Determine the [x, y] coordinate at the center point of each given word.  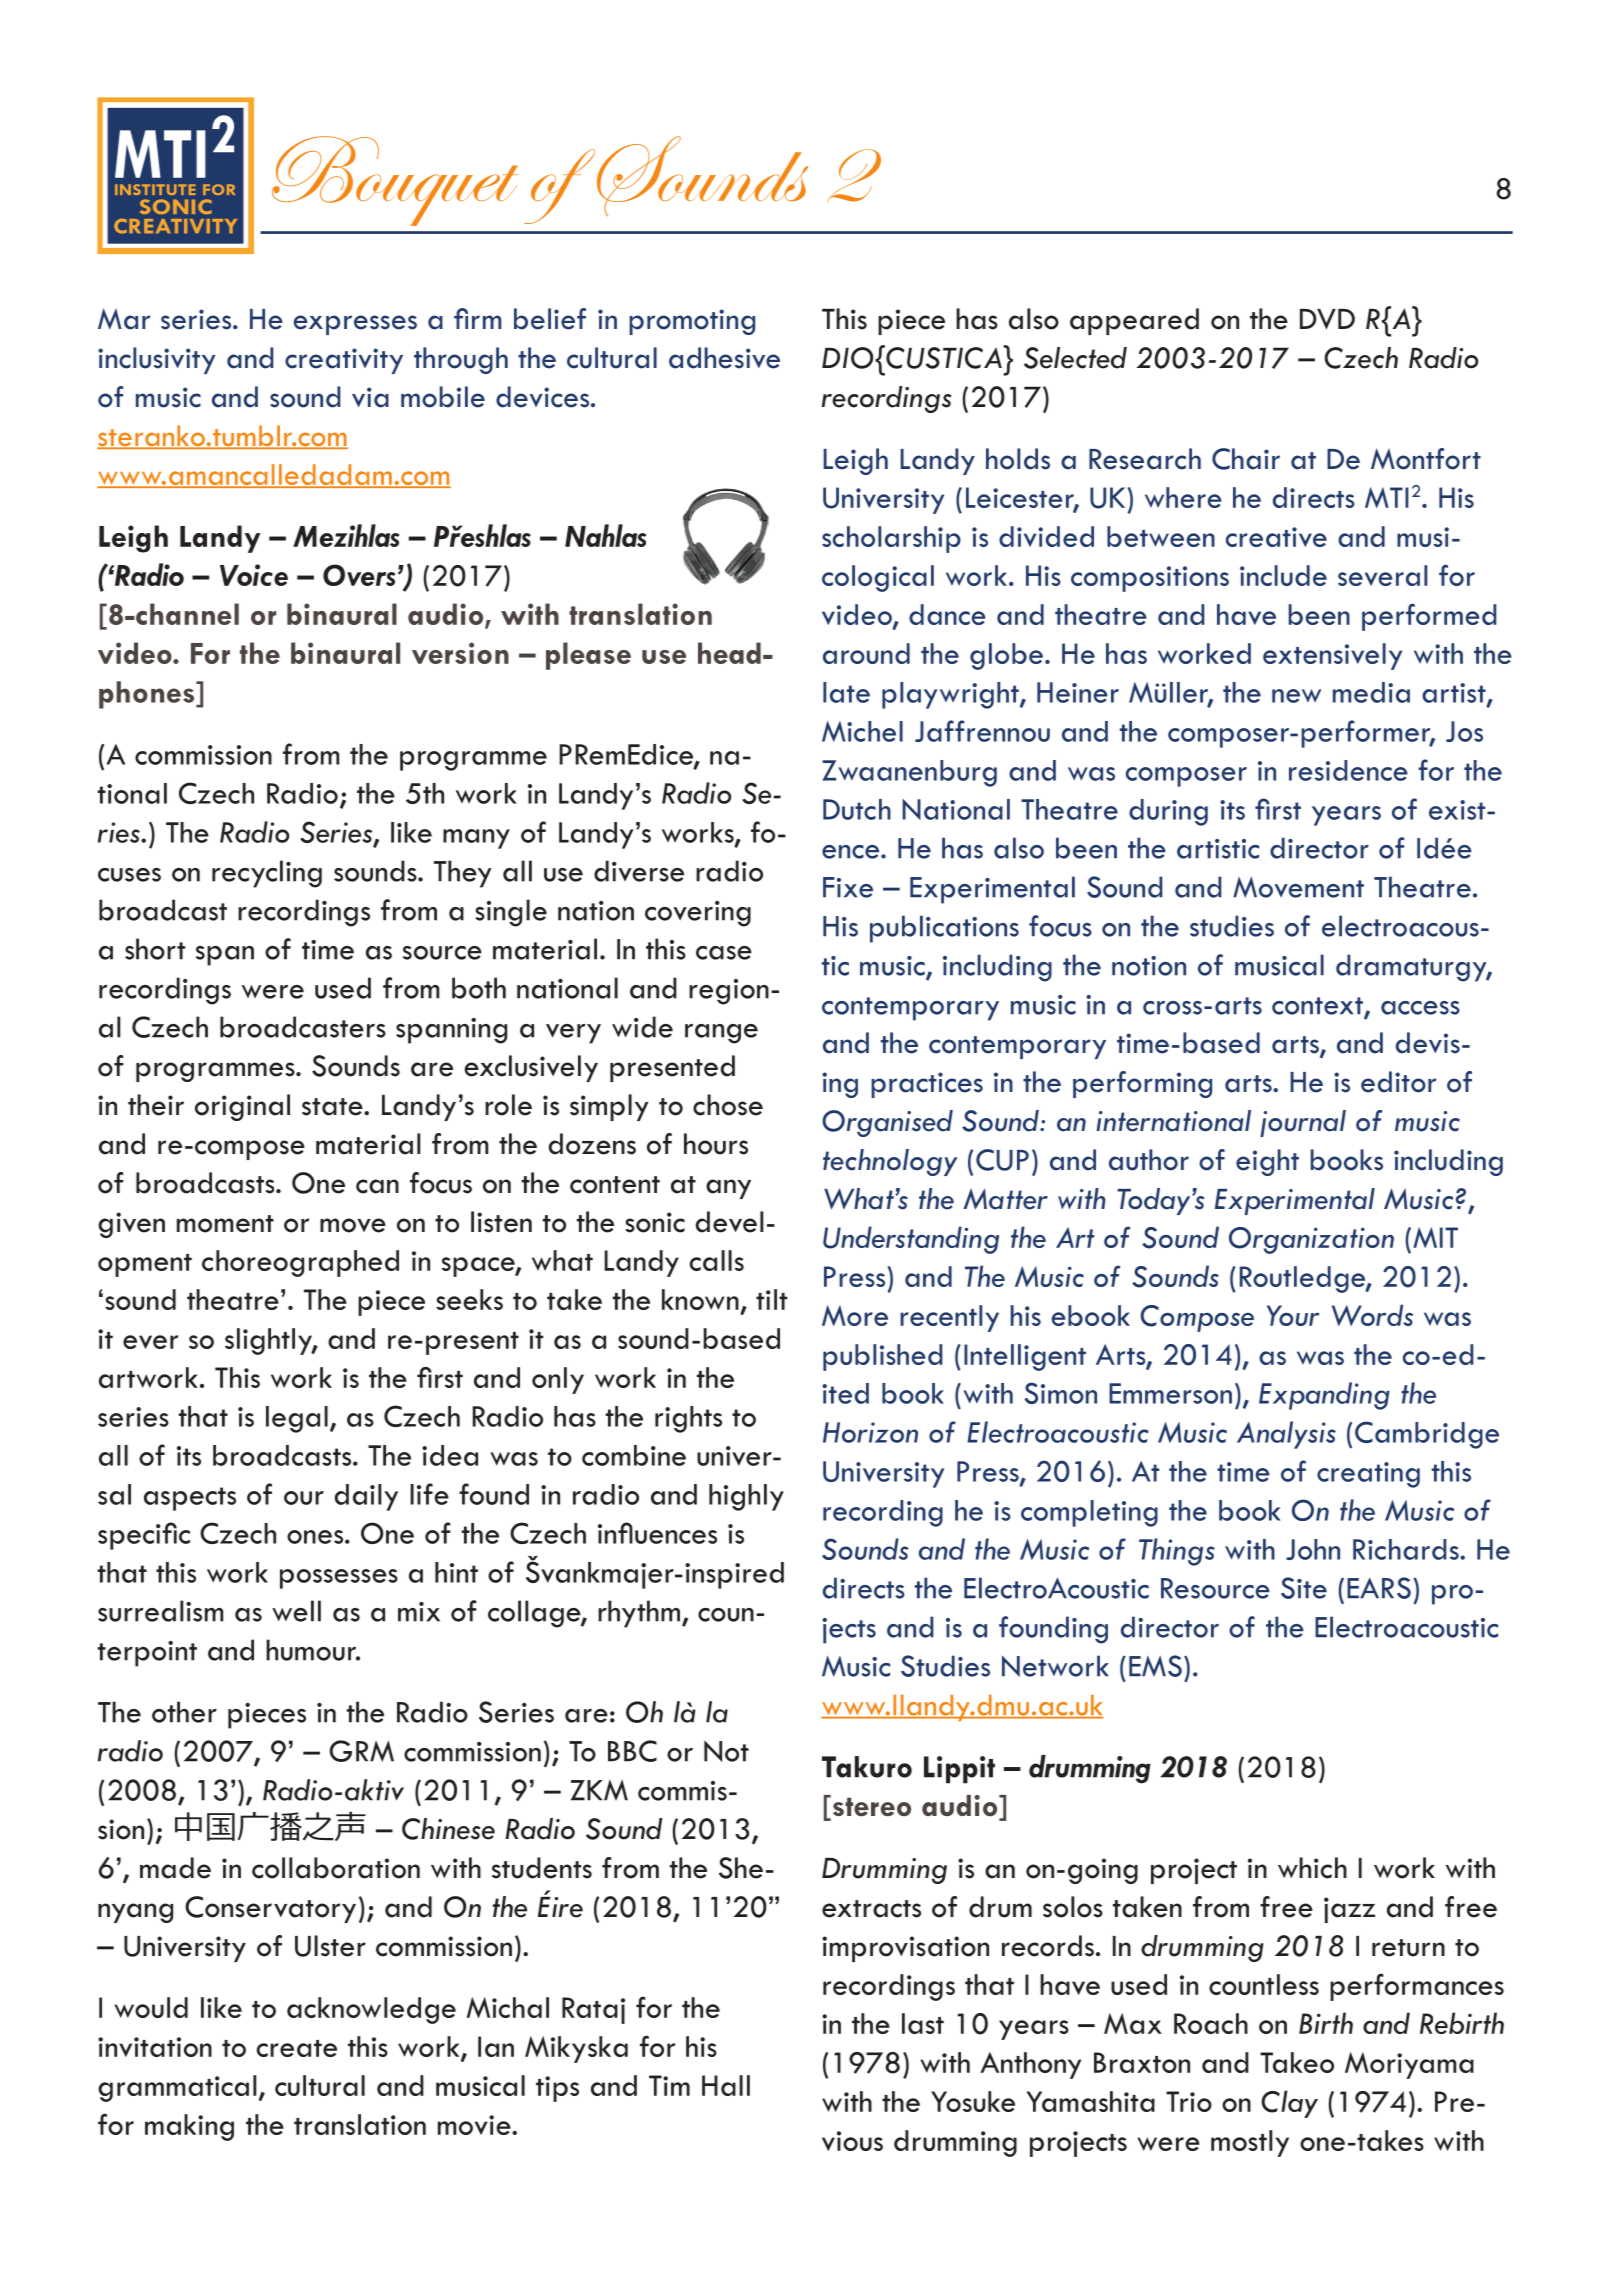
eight [1267, 1162]
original [242, 1107]
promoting [692, 322]
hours [716, 1144]
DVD [1327, 319]
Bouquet [395, 181]
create [297, 2048]
